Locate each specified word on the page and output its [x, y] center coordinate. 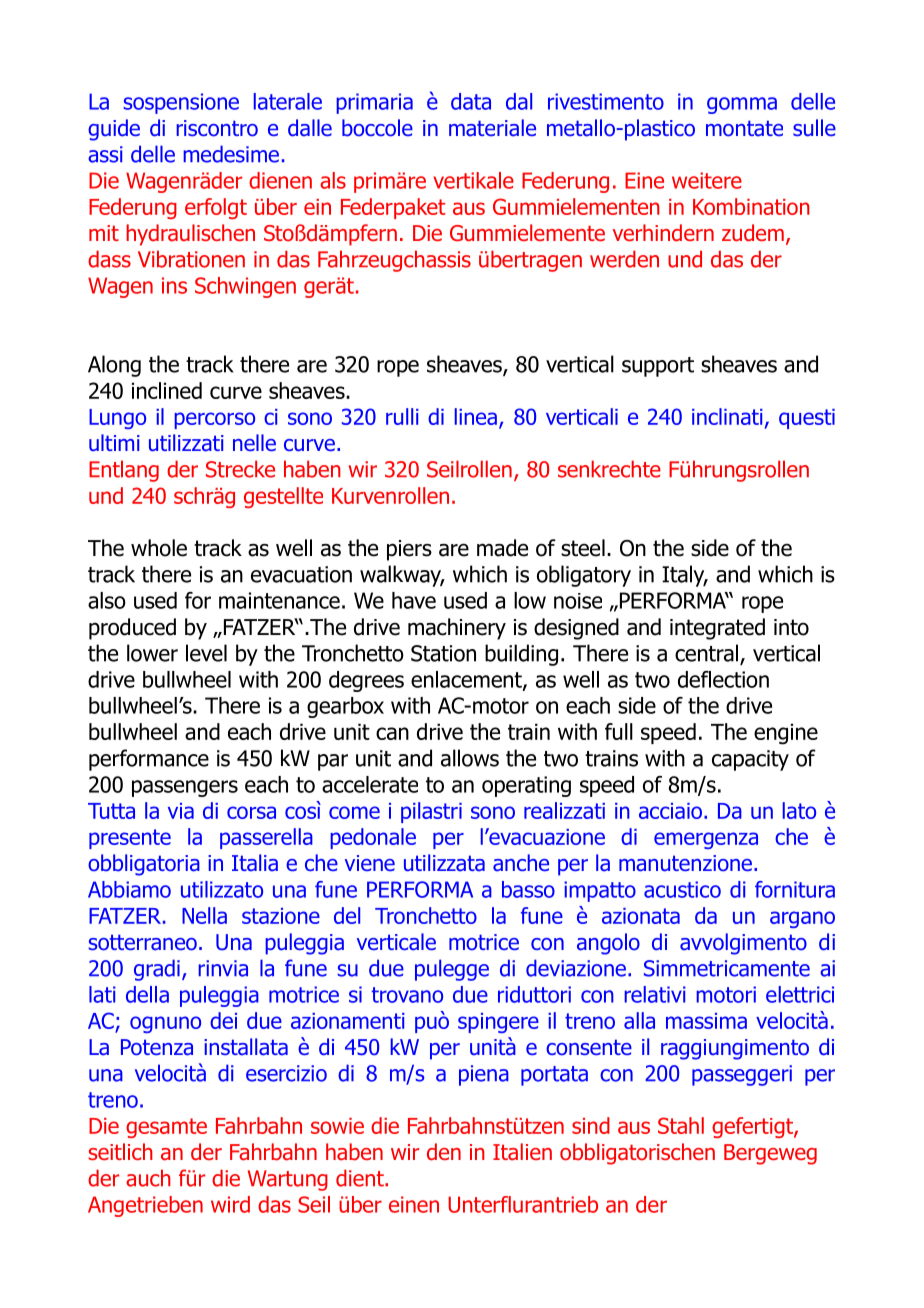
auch [148, 1178]
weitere [707, 180]
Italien [522, 1152]
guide [114, 130]
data [471, 101]
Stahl [681, 1125]
